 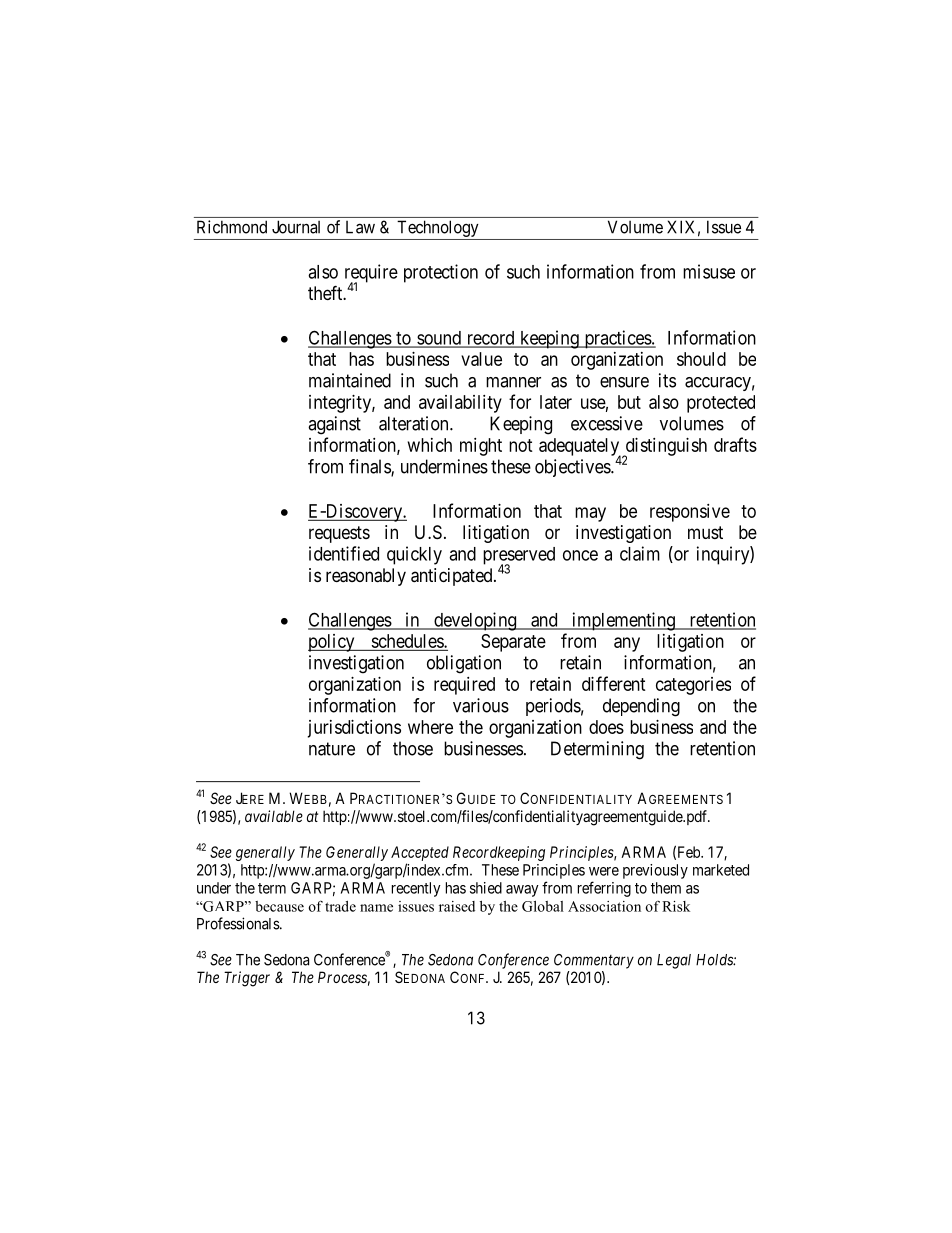 I want to click on Technology, so click(x=438, y=230).
